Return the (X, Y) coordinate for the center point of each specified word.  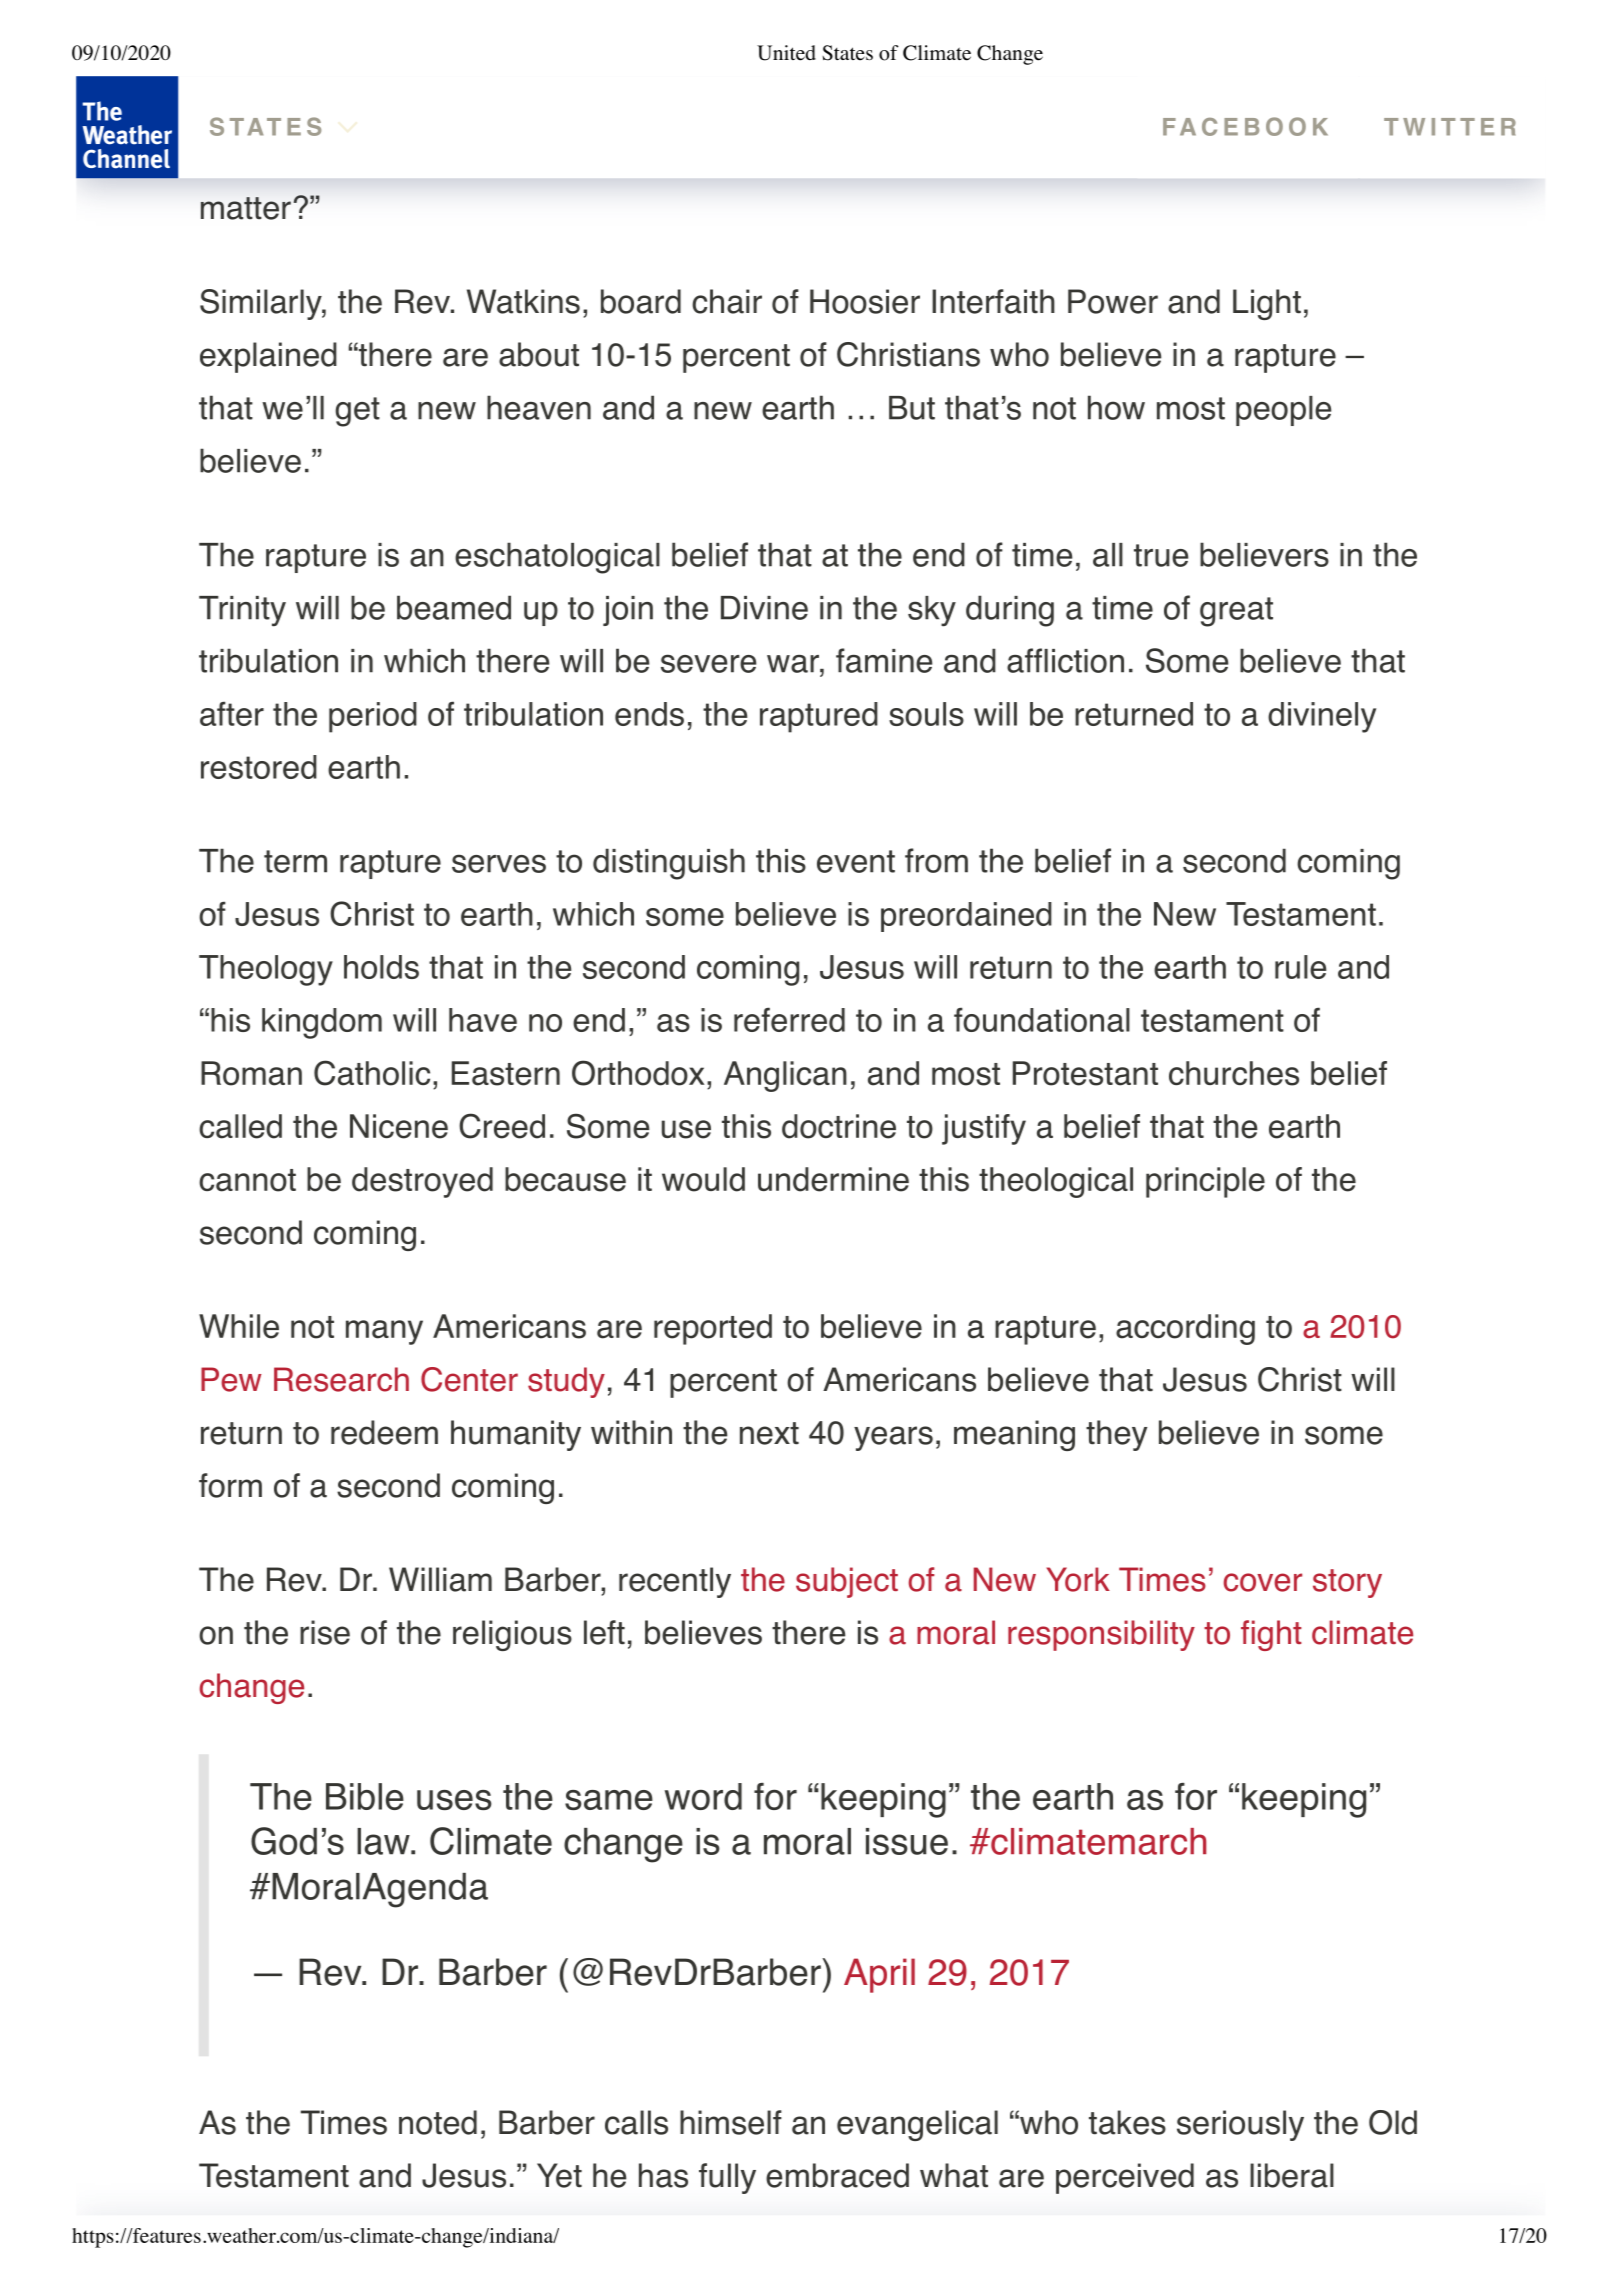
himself (731, 2122)
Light (1267, 304)
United (786, 53)
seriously (1240, 2125)
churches (1234, 1073)
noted (438, 2122)
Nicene (399, 1126)
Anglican (785, 1076)
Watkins (523, 301)
